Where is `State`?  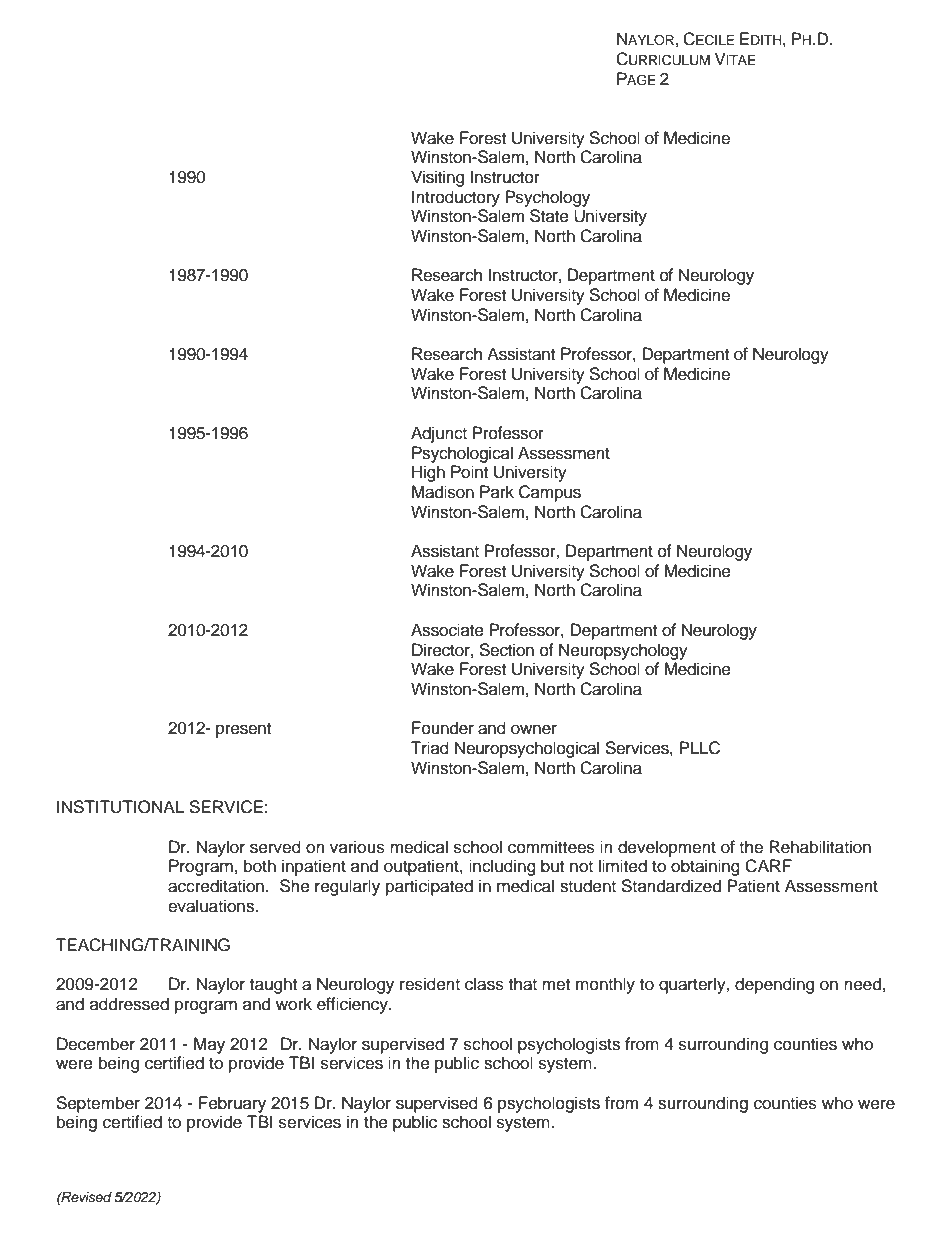 State is located at coordinates (549, 216).
